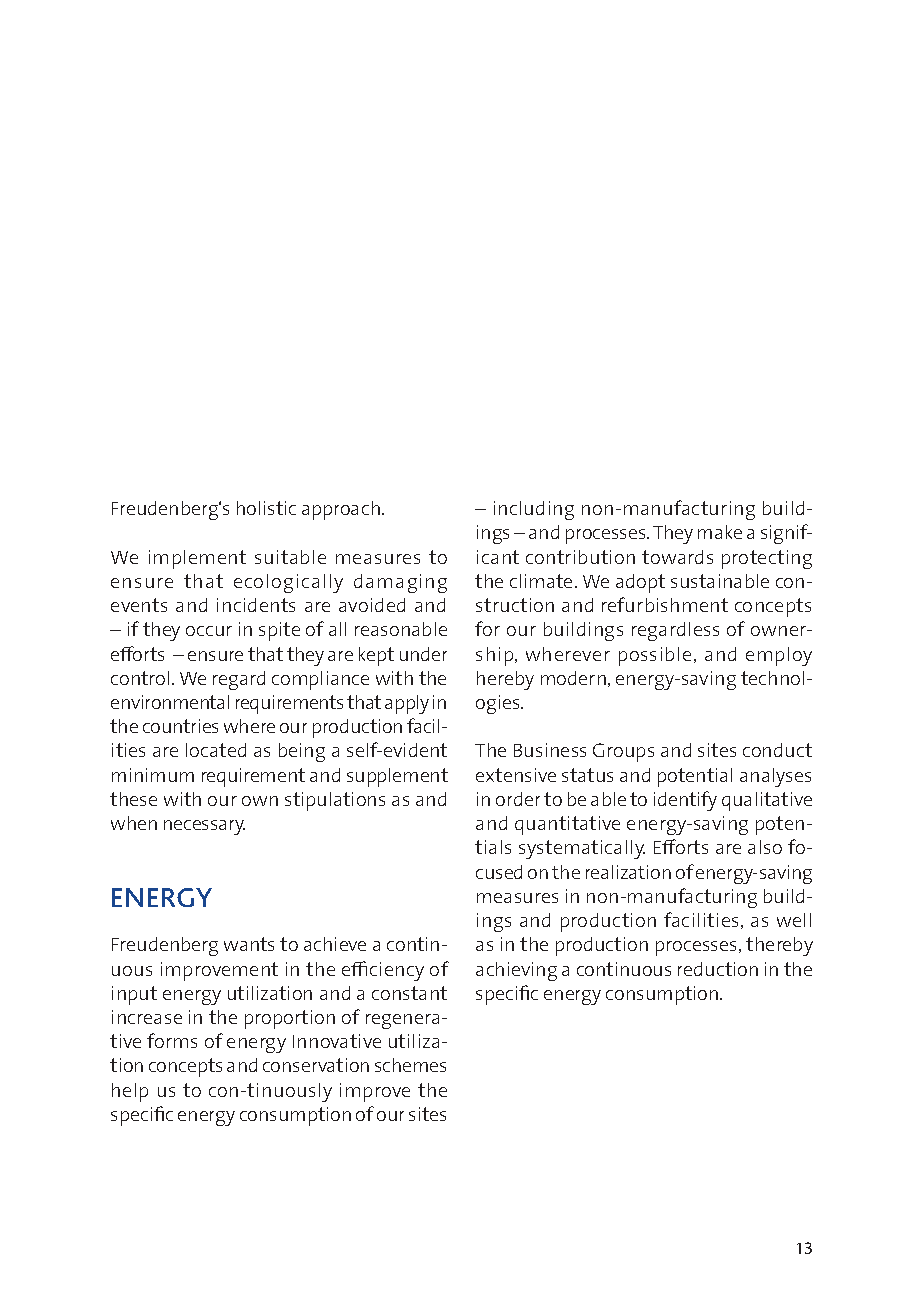 The image size is (924, 1311). What do you see at coordinates (407, 704) in the document?
I see `apply` at bounding box center [407, 704].
